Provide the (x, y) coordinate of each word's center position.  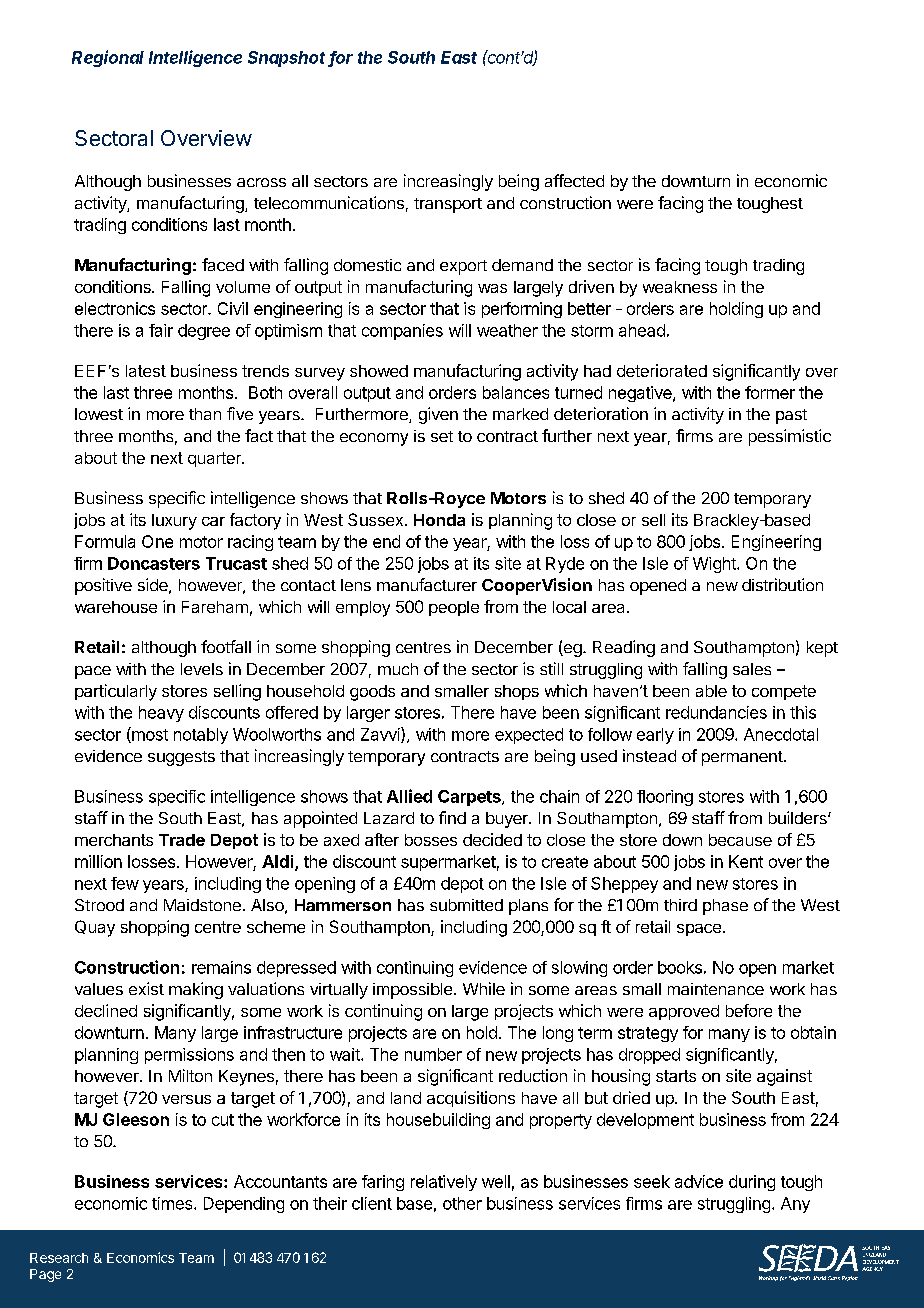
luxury (174, 522)
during (752, 1183)
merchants (114, 840)
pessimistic (790, 437)
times (173, 1203)
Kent (746, 861)
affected (574, 180)
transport (448, 205)
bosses (431, 840)
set (442, 436)
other (462, 1203)
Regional (108, 58)
